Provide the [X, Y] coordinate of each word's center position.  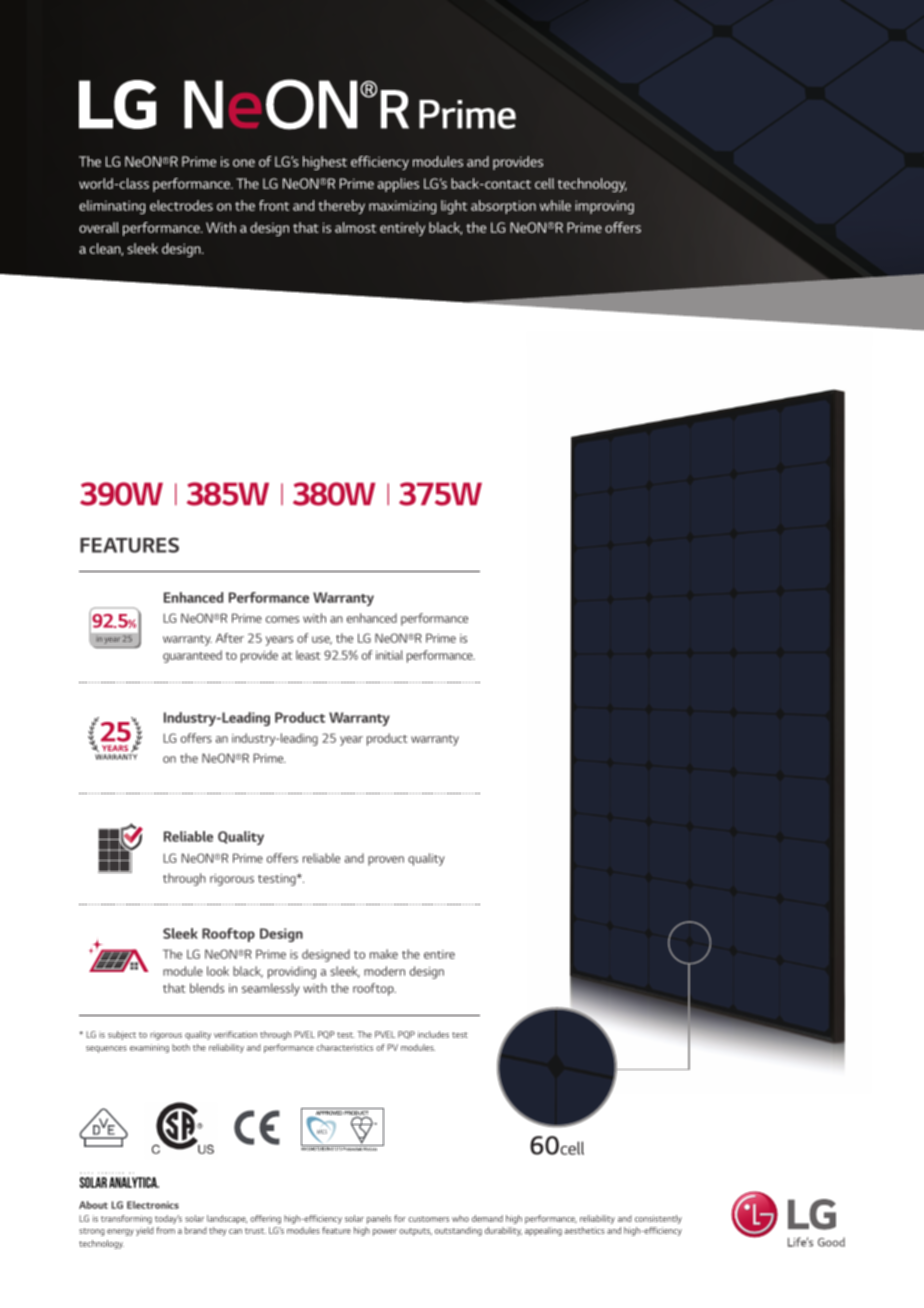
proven [386, 861]
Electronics [153, 1205]
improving [604, 207]
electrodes [181, 205]
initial [389, 655]
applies [398, 185]
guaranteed [192, 656]
